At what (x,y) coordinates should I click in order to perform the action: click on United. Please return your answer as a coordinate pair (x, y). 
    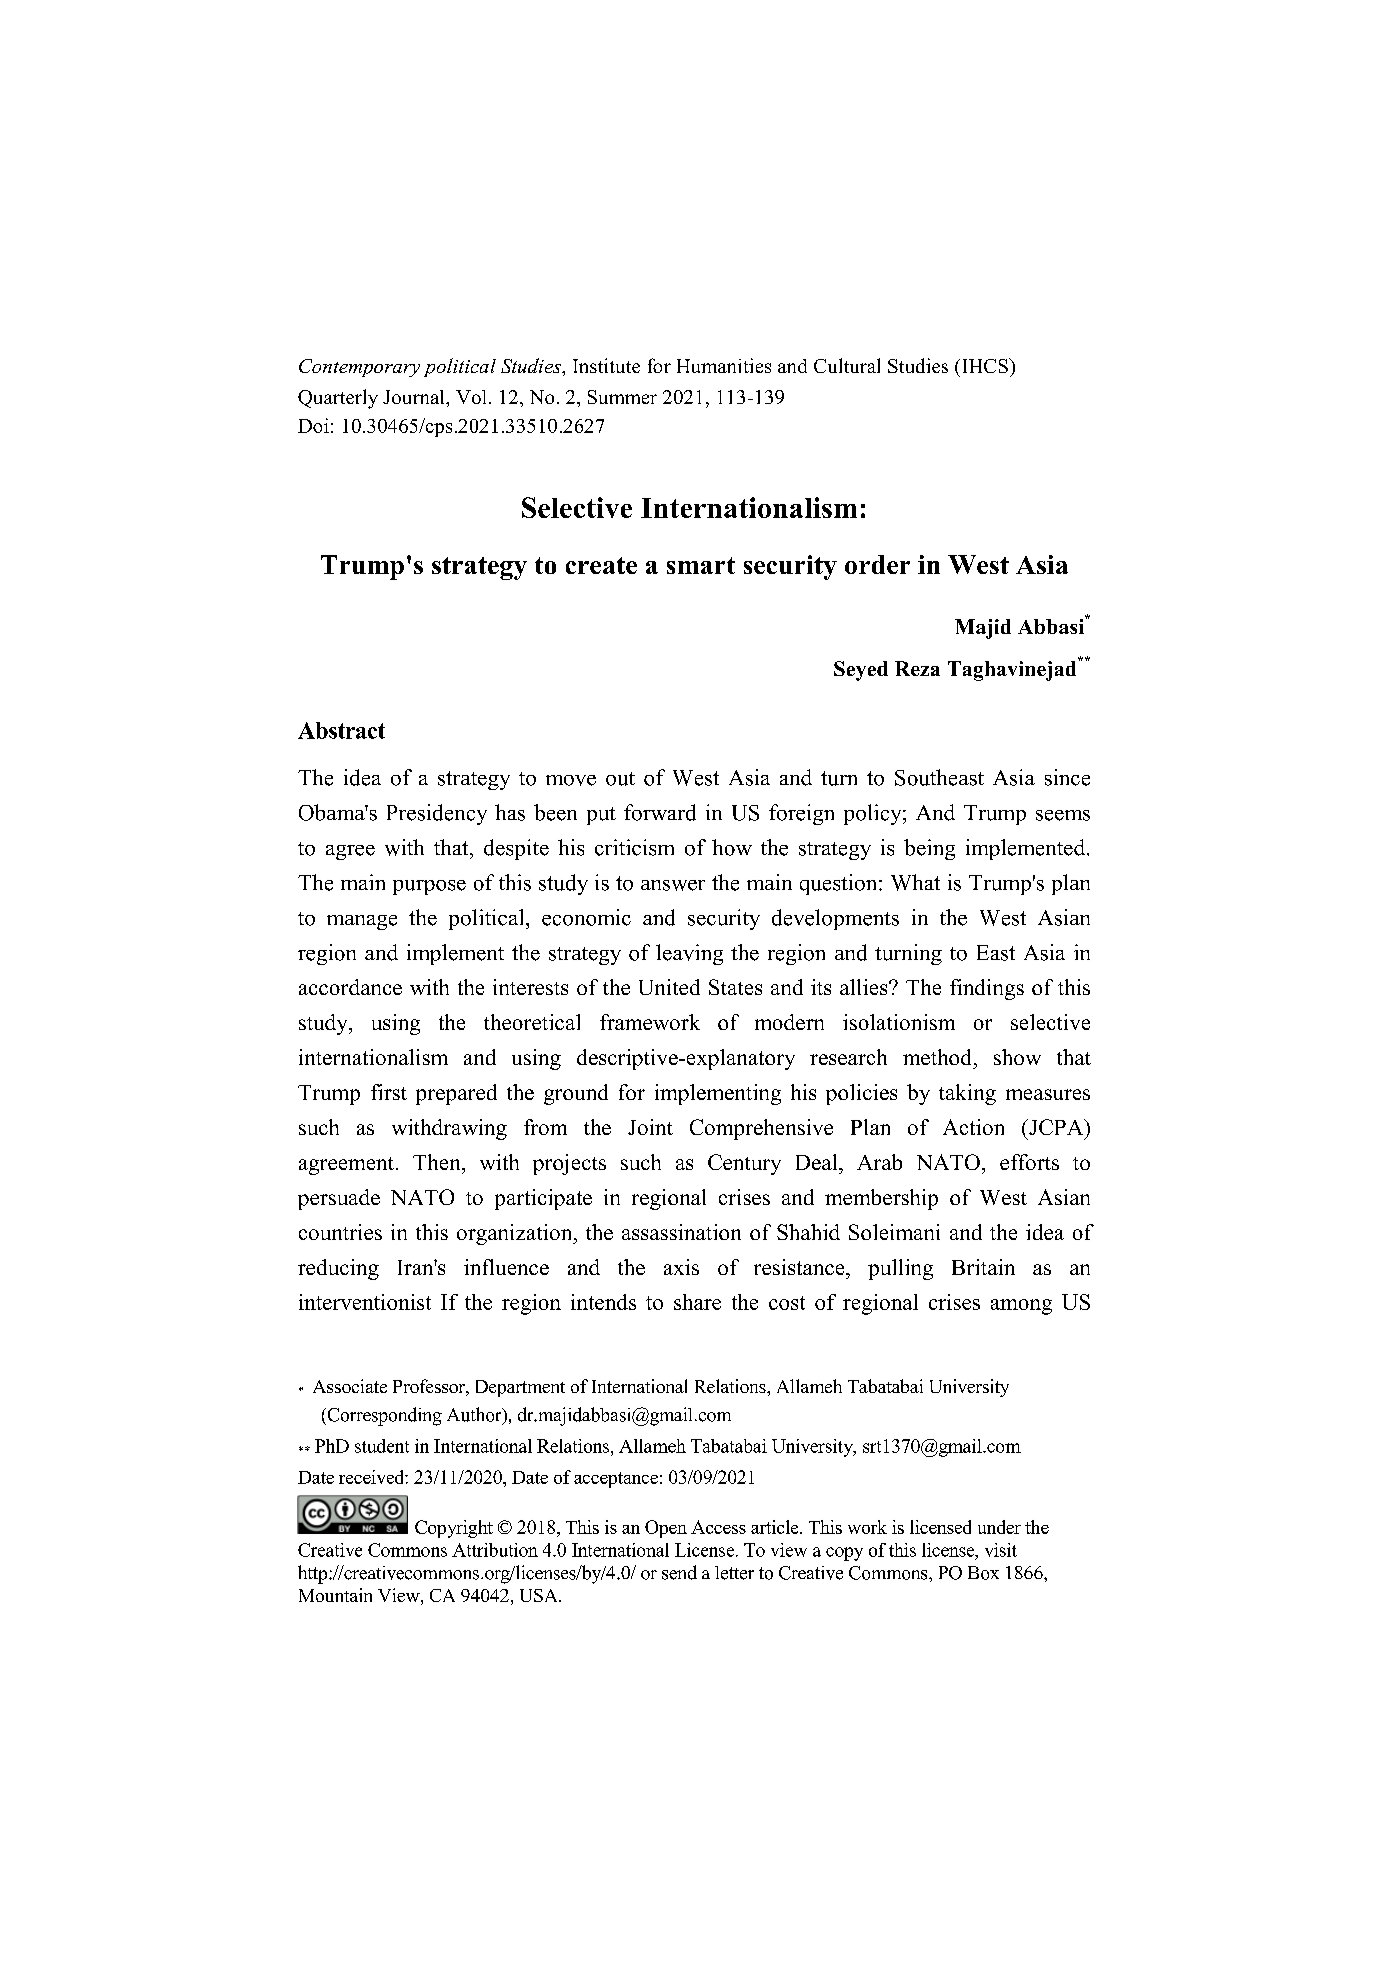
    Looking at the image, I should click on (669, 987).
